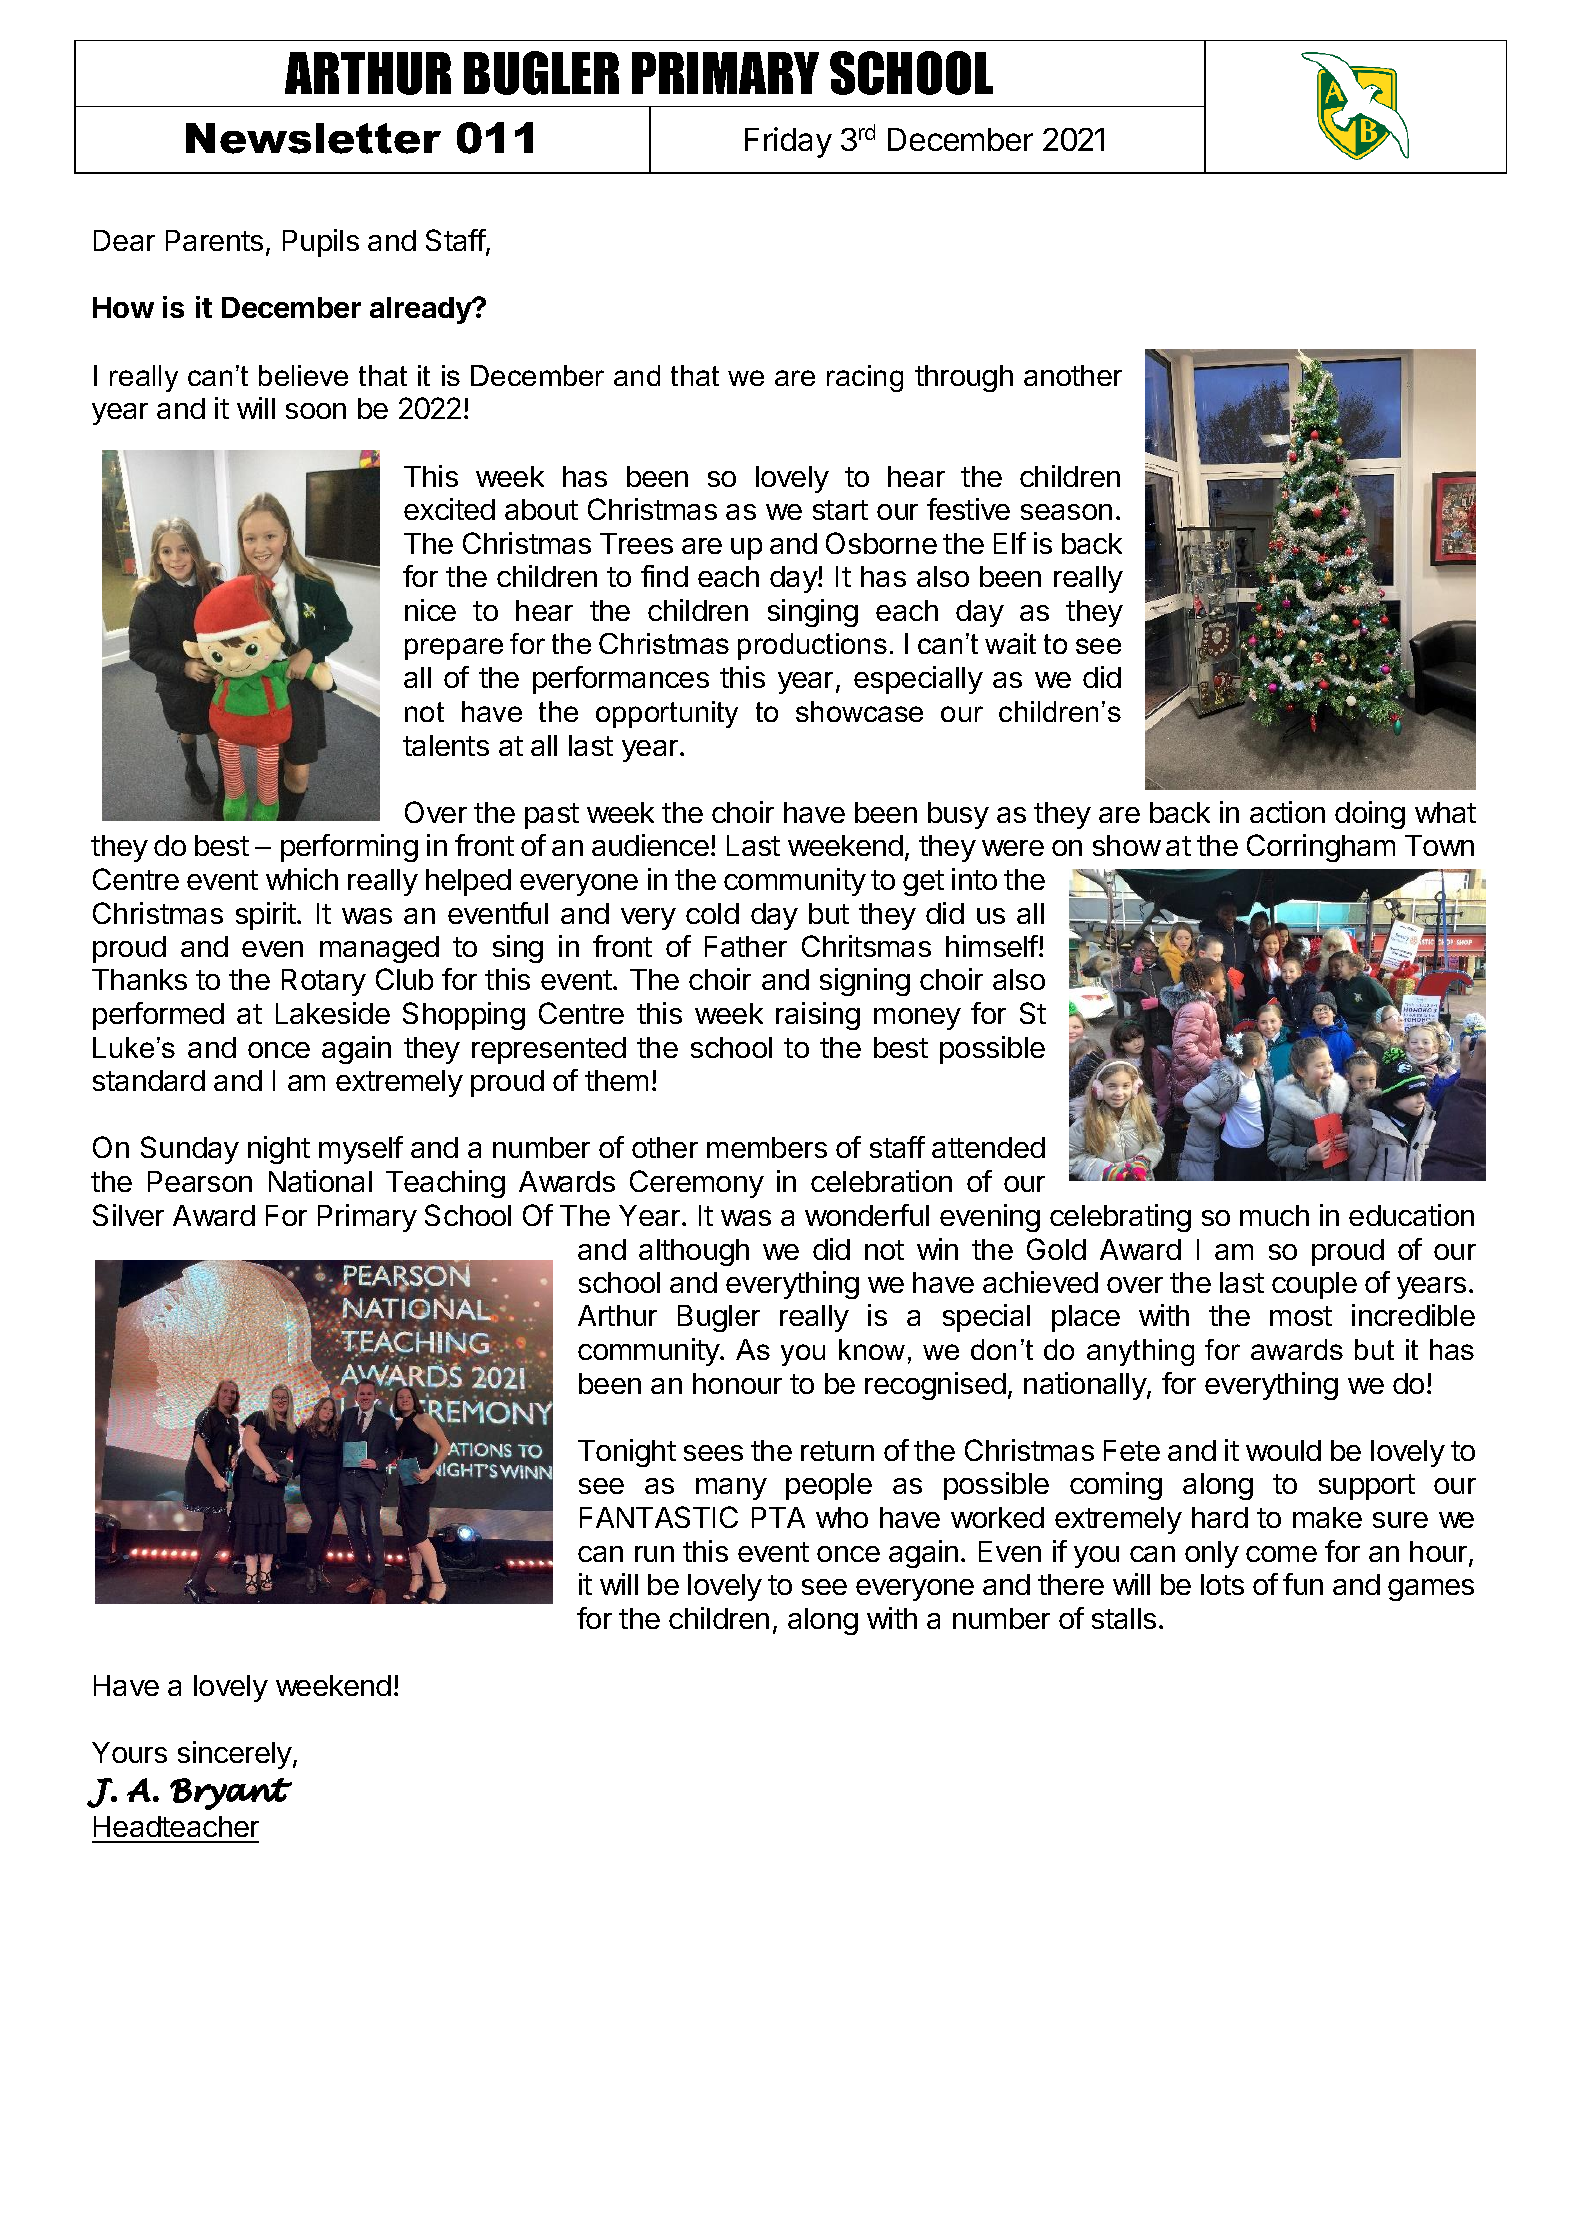 The height and width of the screenshot is (2236, 1581). I want to click on Friday, so click(788, 142).
